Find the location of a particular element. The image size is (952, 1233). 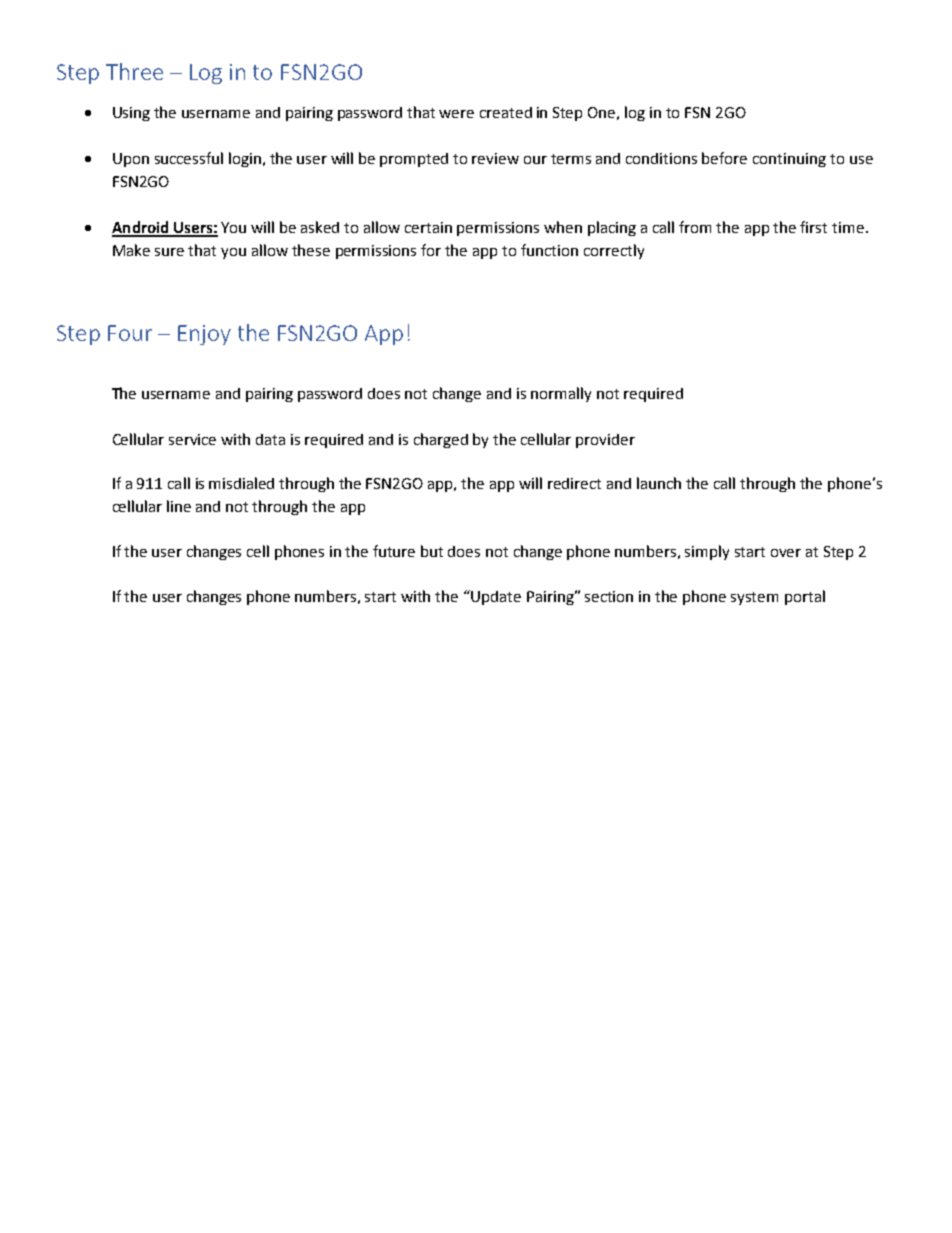

Update is located at coordinates (495, 597).
